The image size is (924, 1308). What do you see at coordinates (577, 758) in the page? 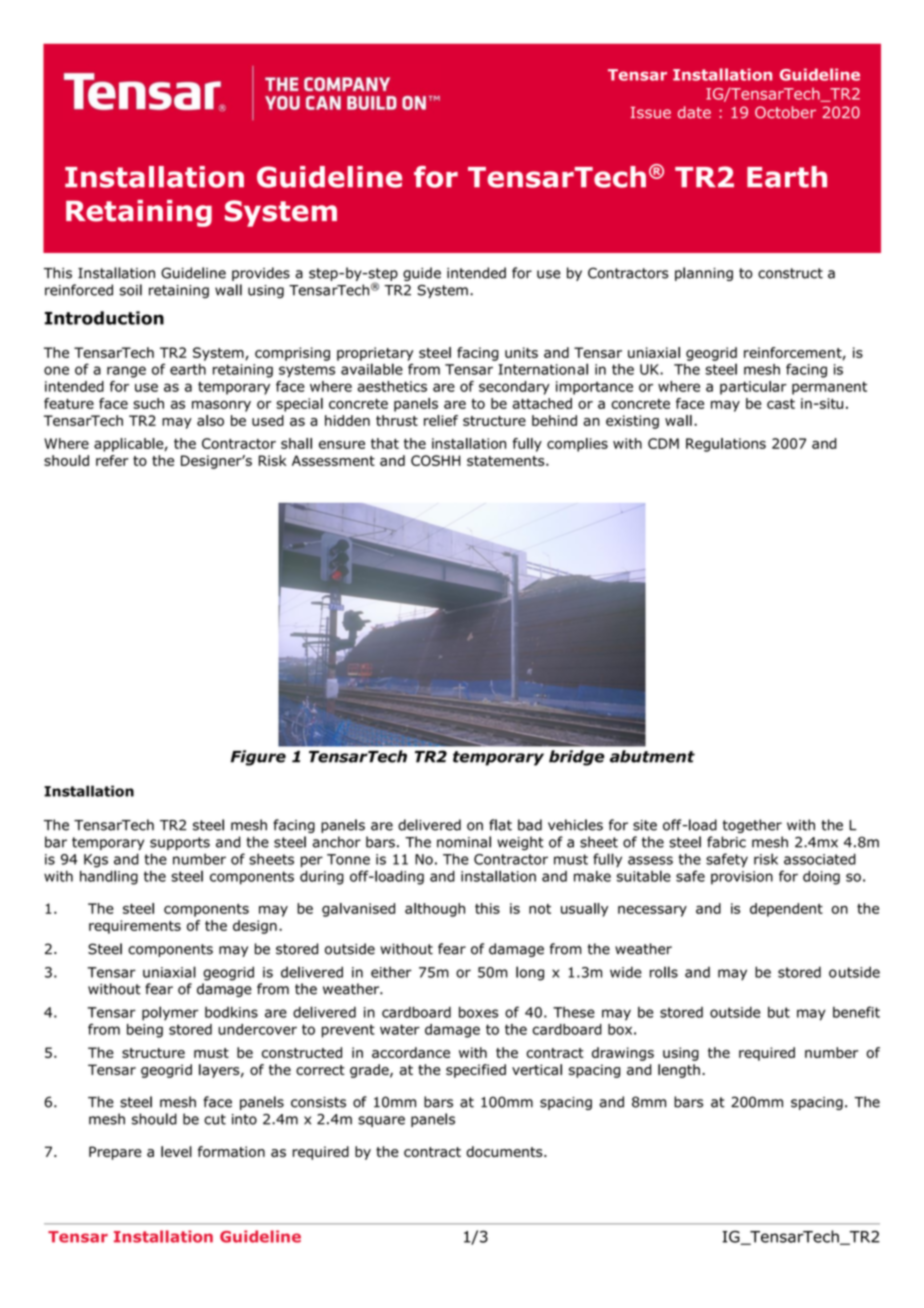
I see `bridge` at bounding box center [577, 758].
